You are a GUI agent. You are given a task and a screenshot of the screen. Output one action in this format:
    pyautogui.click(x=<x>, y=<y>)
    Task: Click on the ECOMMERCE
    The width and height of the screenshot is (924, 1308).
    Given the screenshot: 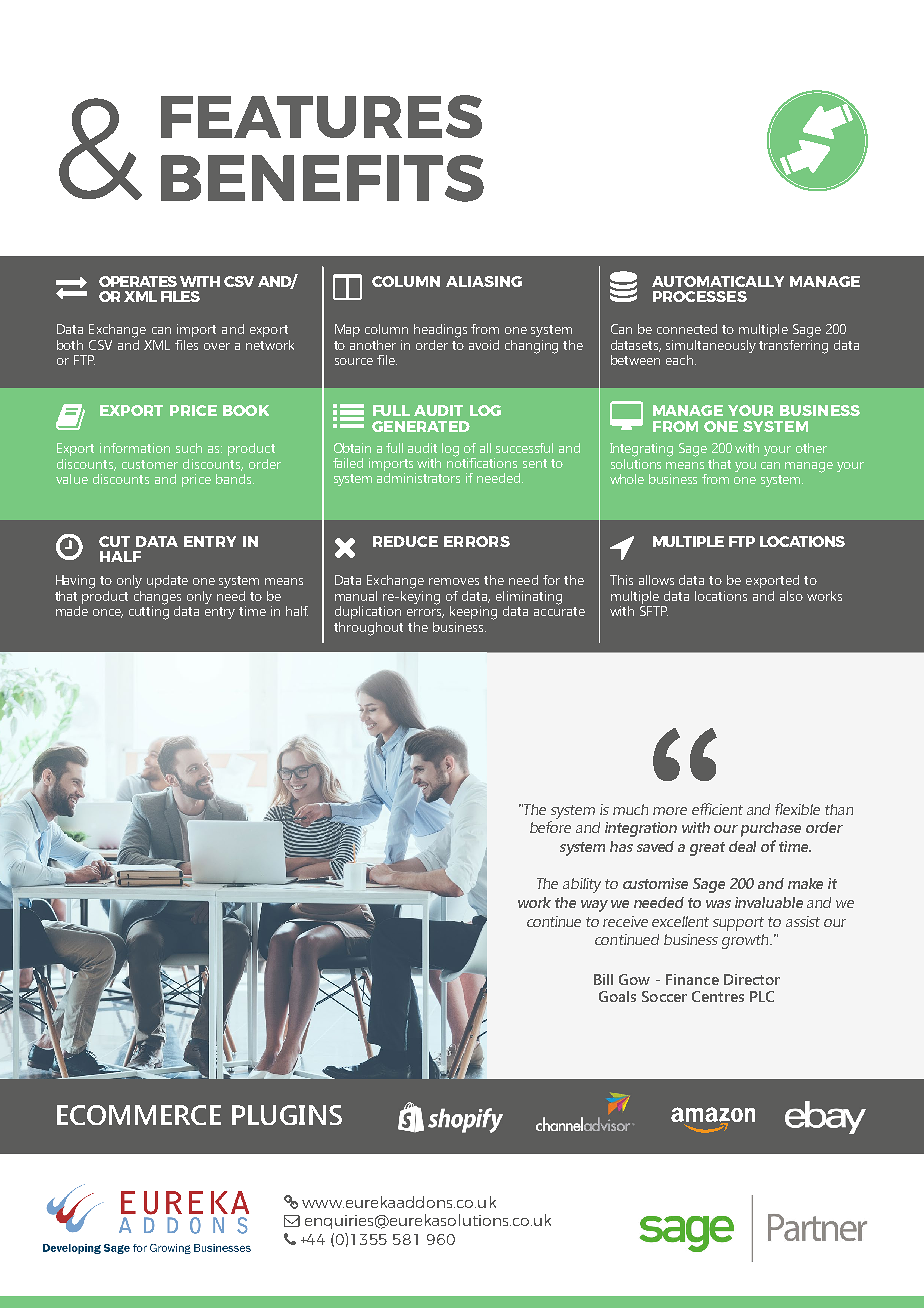 What is the action you would take?
    pyautogui.click(x=139, y=1115)
